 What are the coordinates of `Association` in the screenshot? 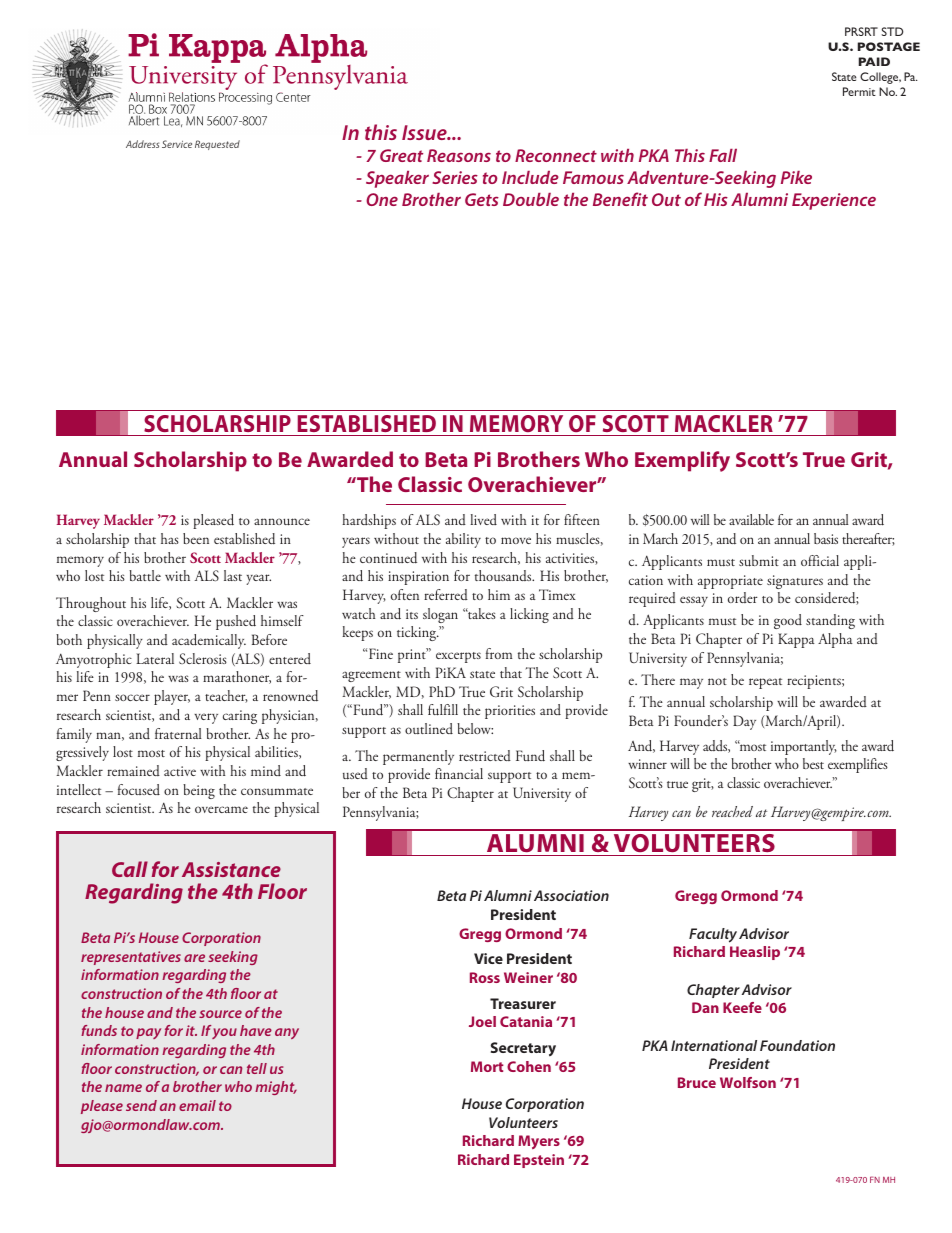 It's located at (571, 895).
